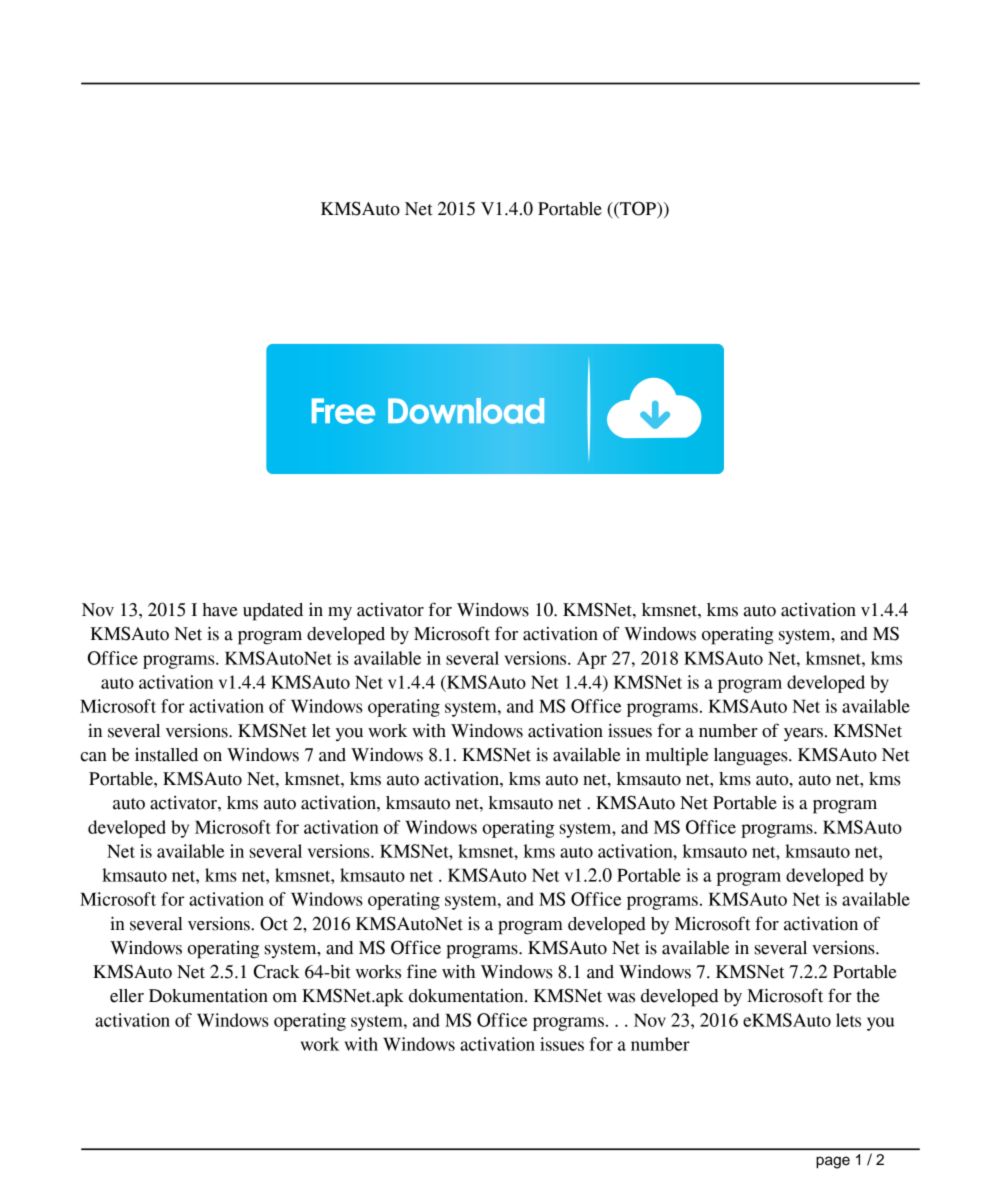 This image has width=1001, height=1204. What do you see at coordinates (127, 996) in the image?
I see `eller` at bounding box center [127, 996].
